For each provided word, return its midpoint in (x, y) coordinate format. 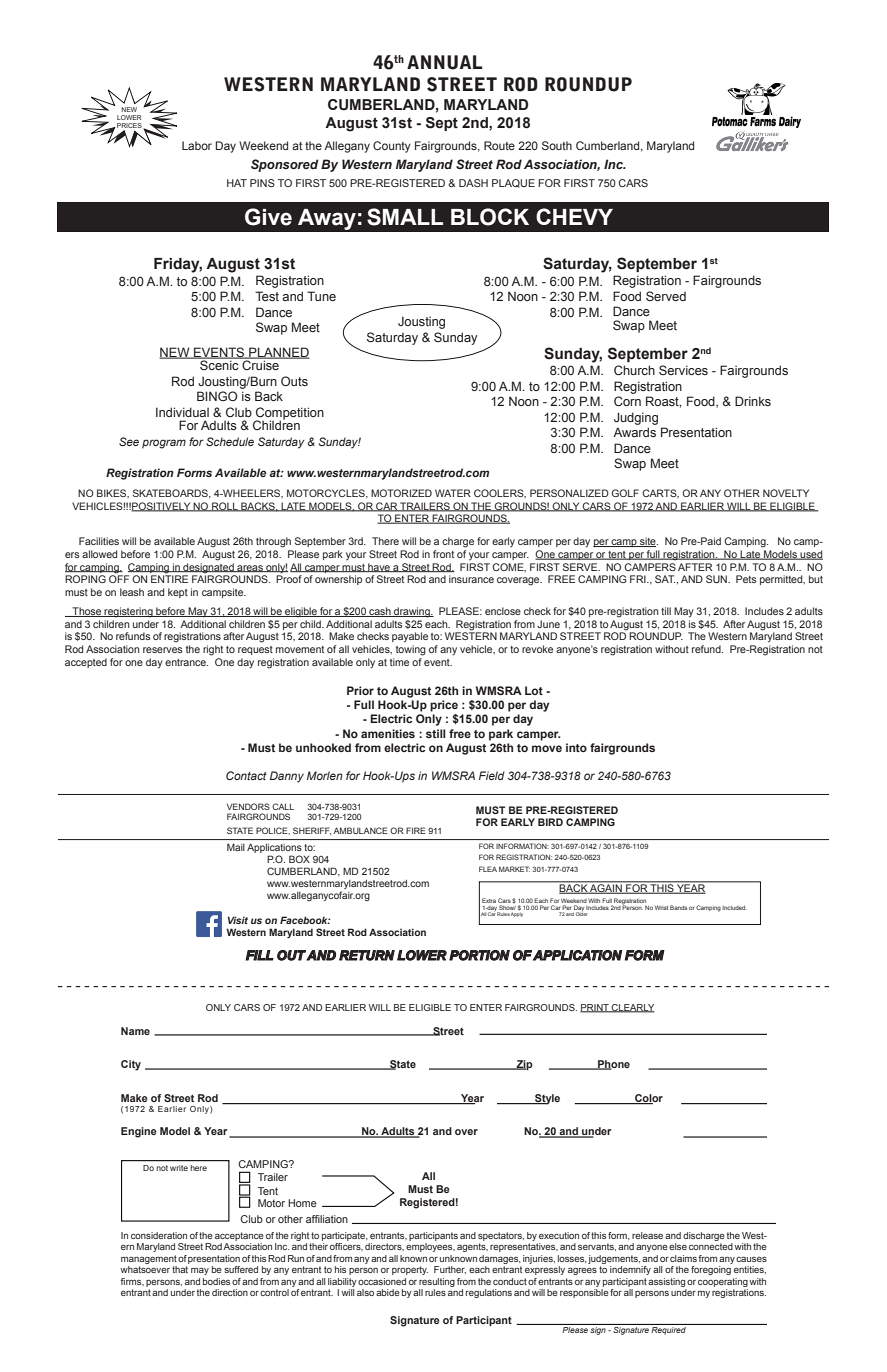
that (180, 1269)
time (399, 662)
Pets (746, 579)
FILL (259, 955)
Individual (182, 412)
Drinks (753, 401)
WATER (453, 493)
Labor (197, 145)
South (557, 145)
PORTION (479, 955)
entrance (186, 662)
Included (735, 908)
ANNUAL (444, 62)
